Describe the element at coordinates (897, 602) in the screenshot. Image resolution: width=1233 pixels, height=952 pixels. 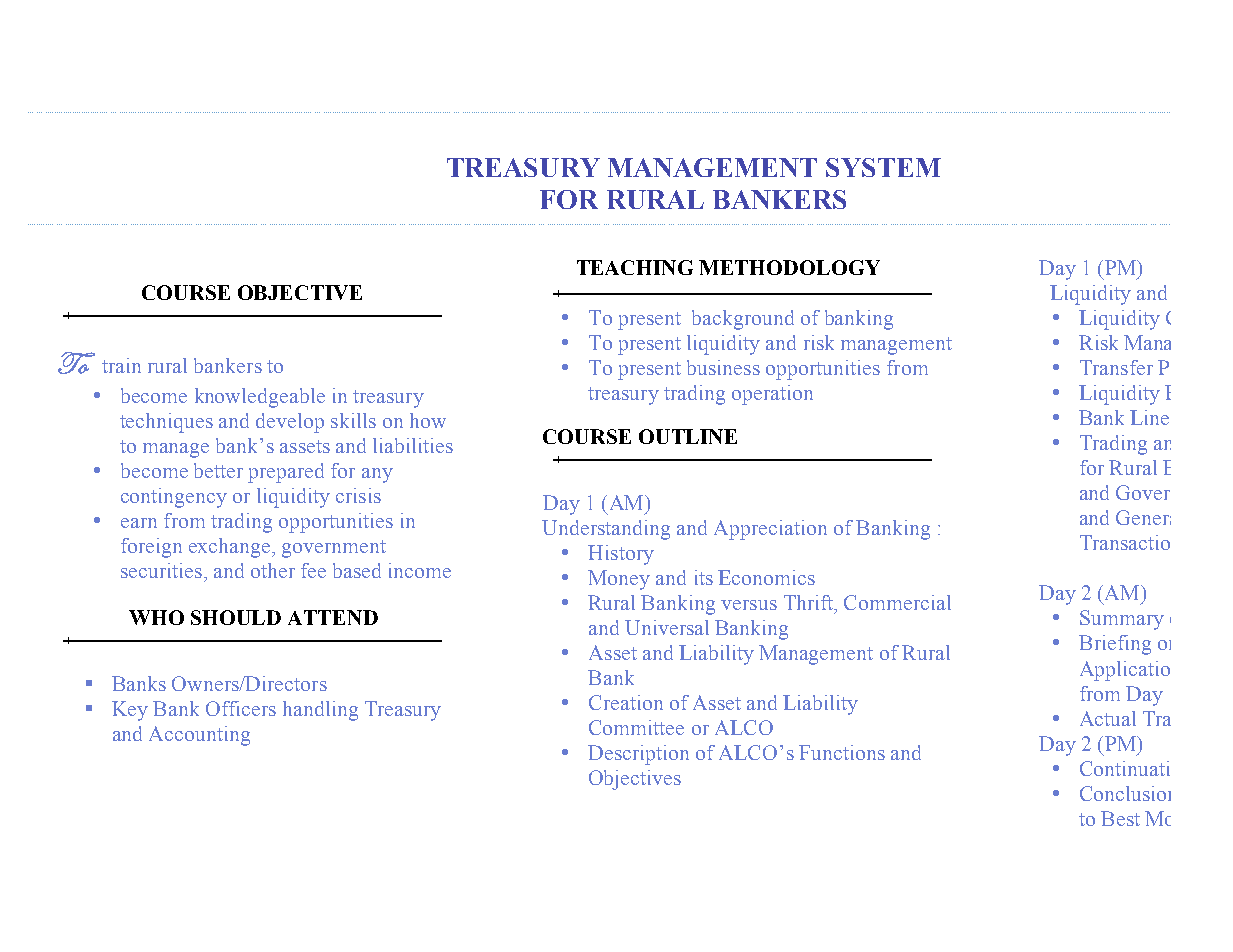
I see `Commercial` at that location.
